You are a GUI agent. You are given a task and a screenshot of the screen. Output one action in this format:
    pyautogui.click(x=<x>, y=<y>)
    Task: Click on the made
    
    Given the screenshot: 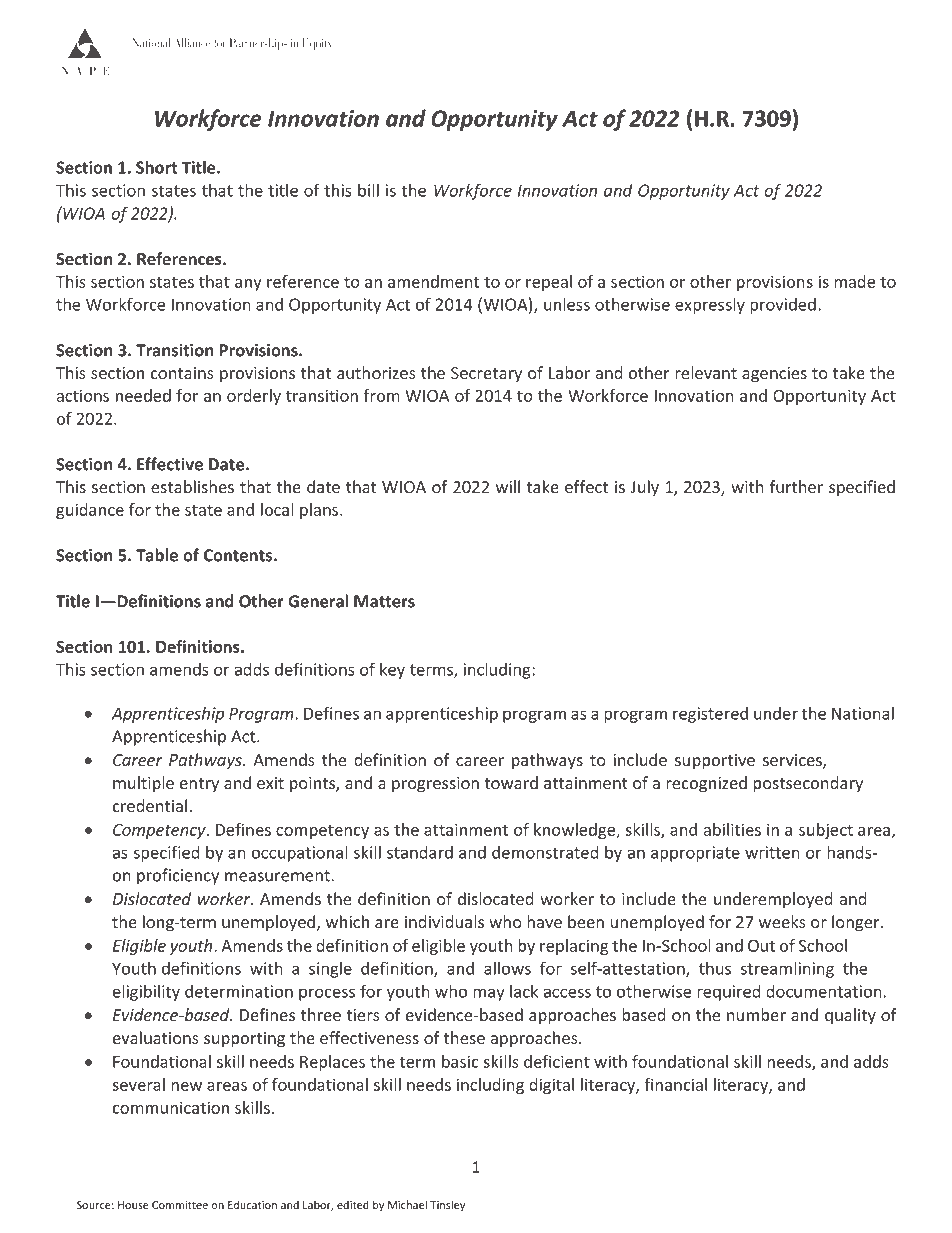 What is the action you would take?
    pyautogui.click(x=854, y=281)
